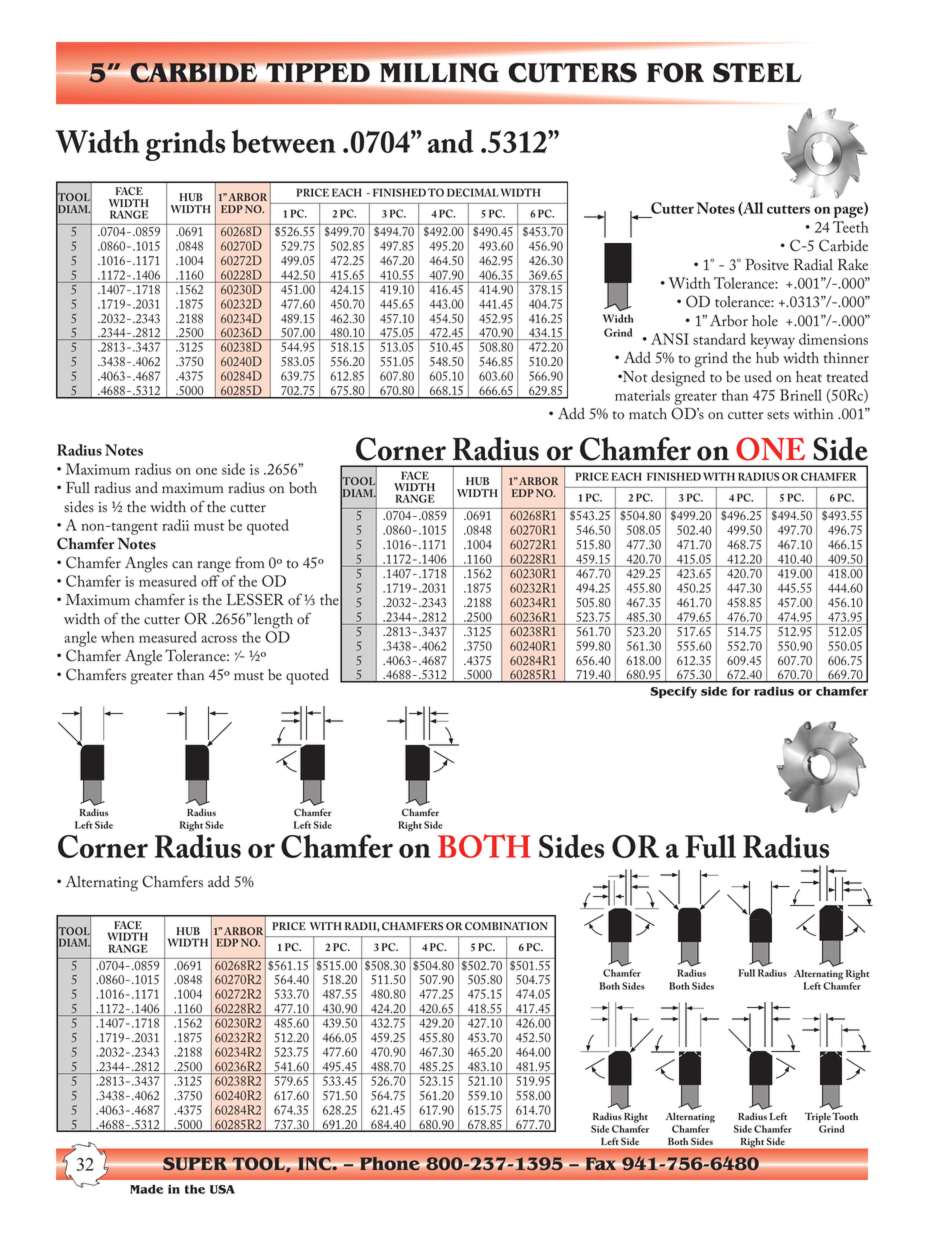 This document has height=1233, width=952. What do you see at coordinates (146, 1189) in the document?
I see `Made` at bounding box center [146, 1189].
